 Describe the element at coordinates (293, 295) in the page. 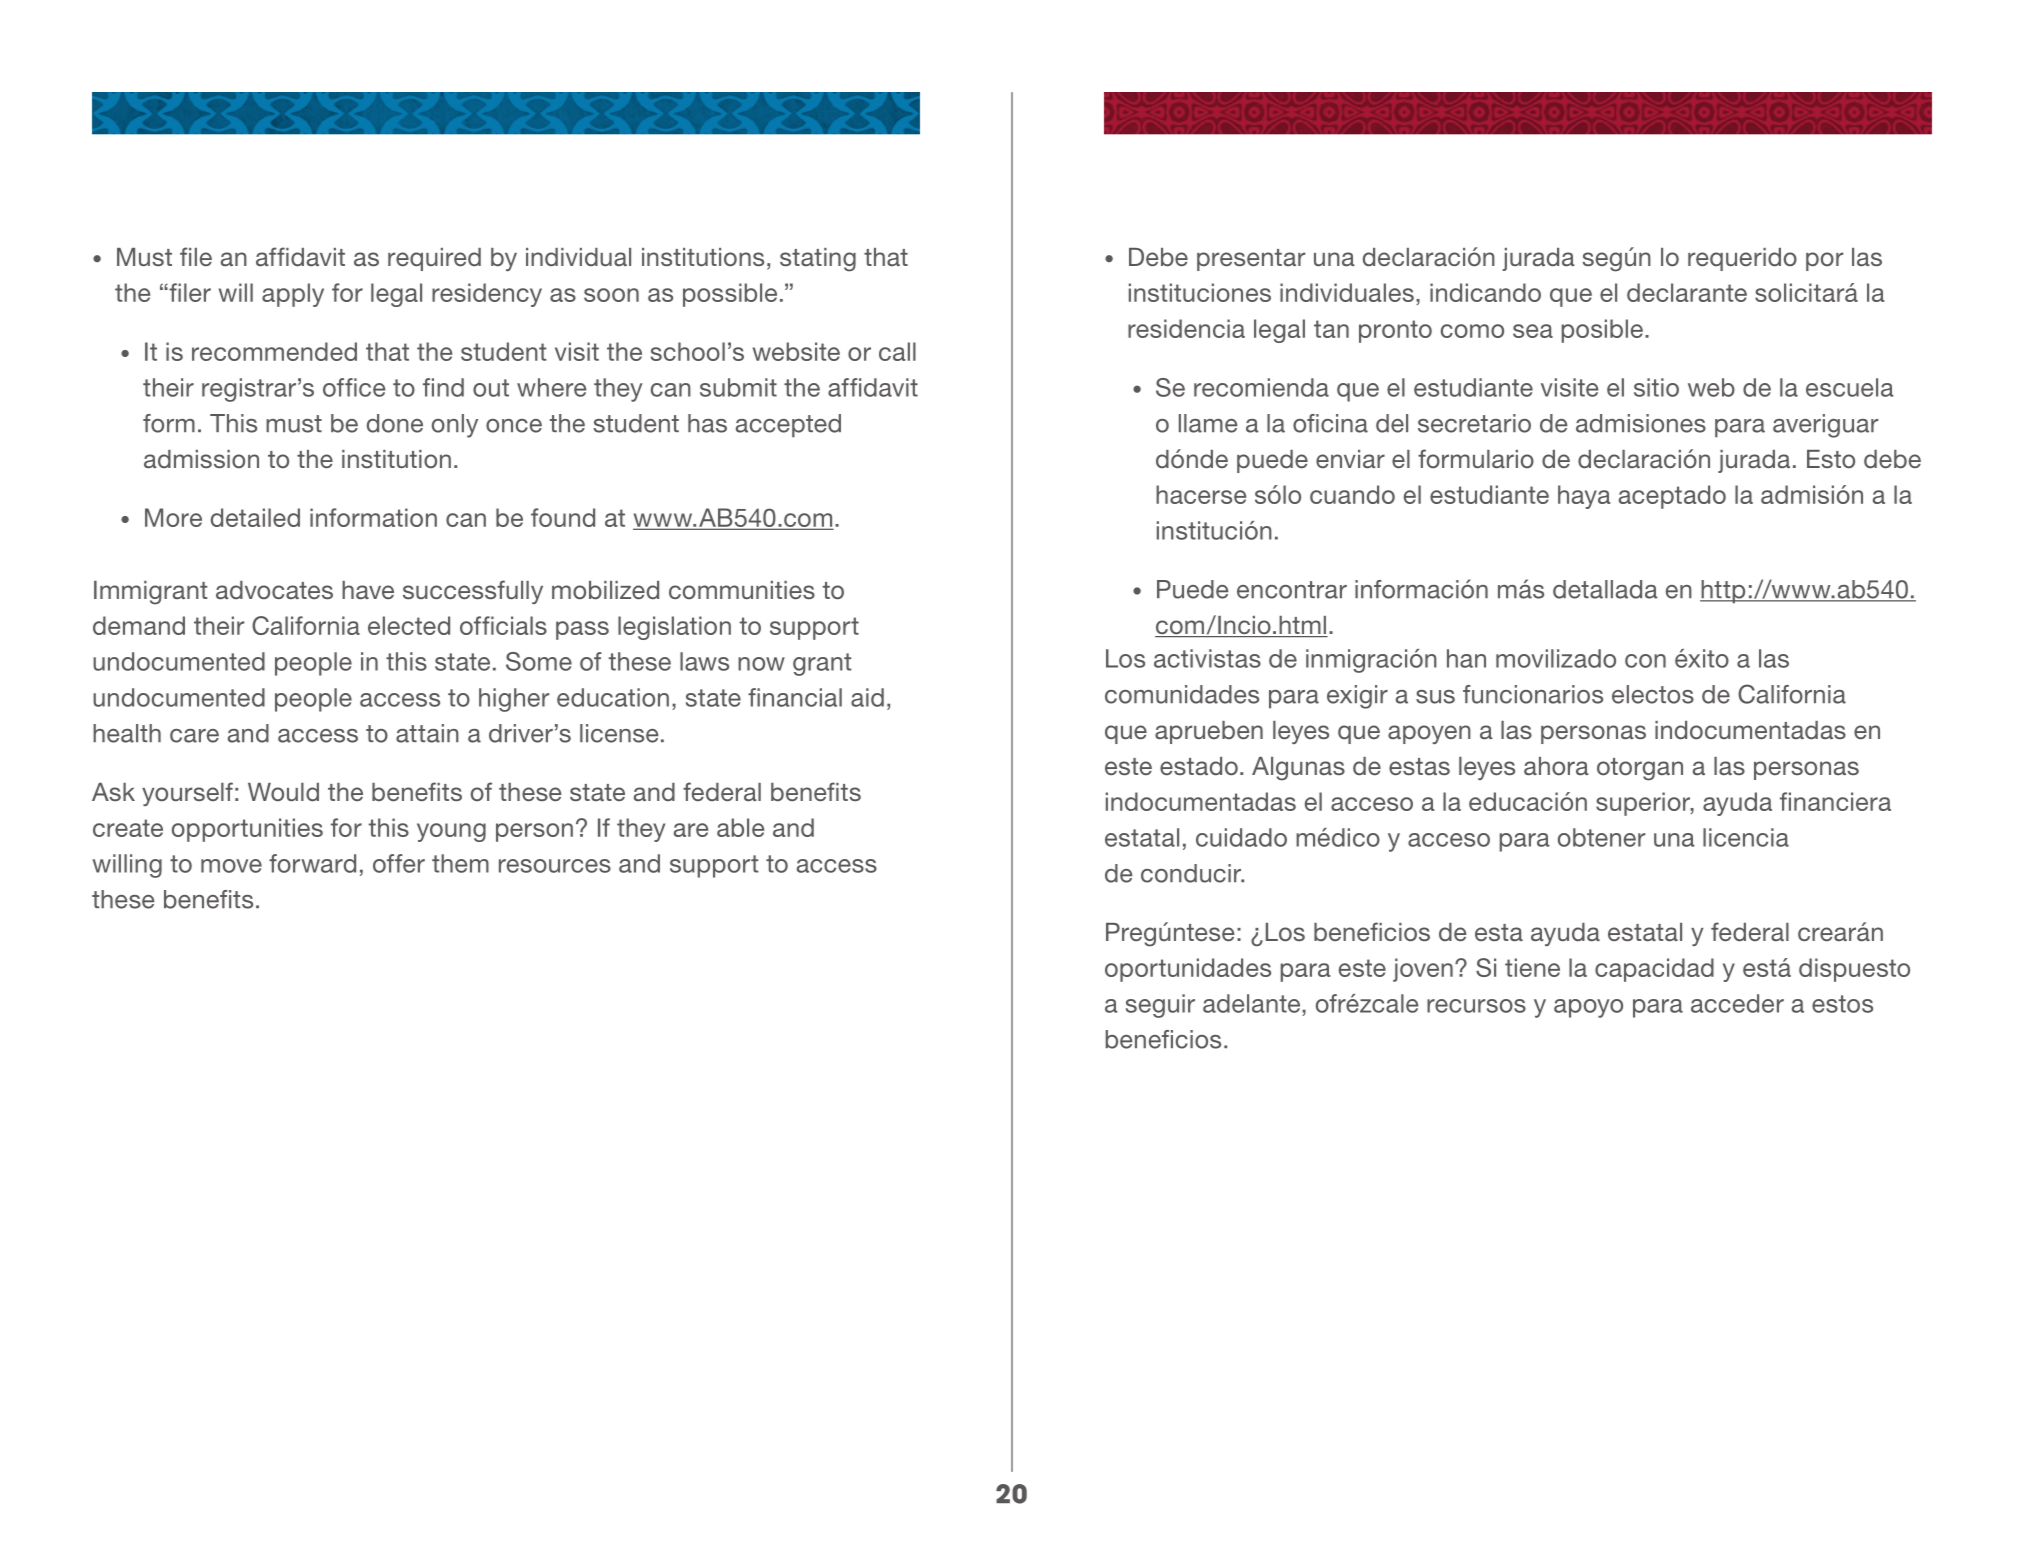

I see `apply` at that location.
